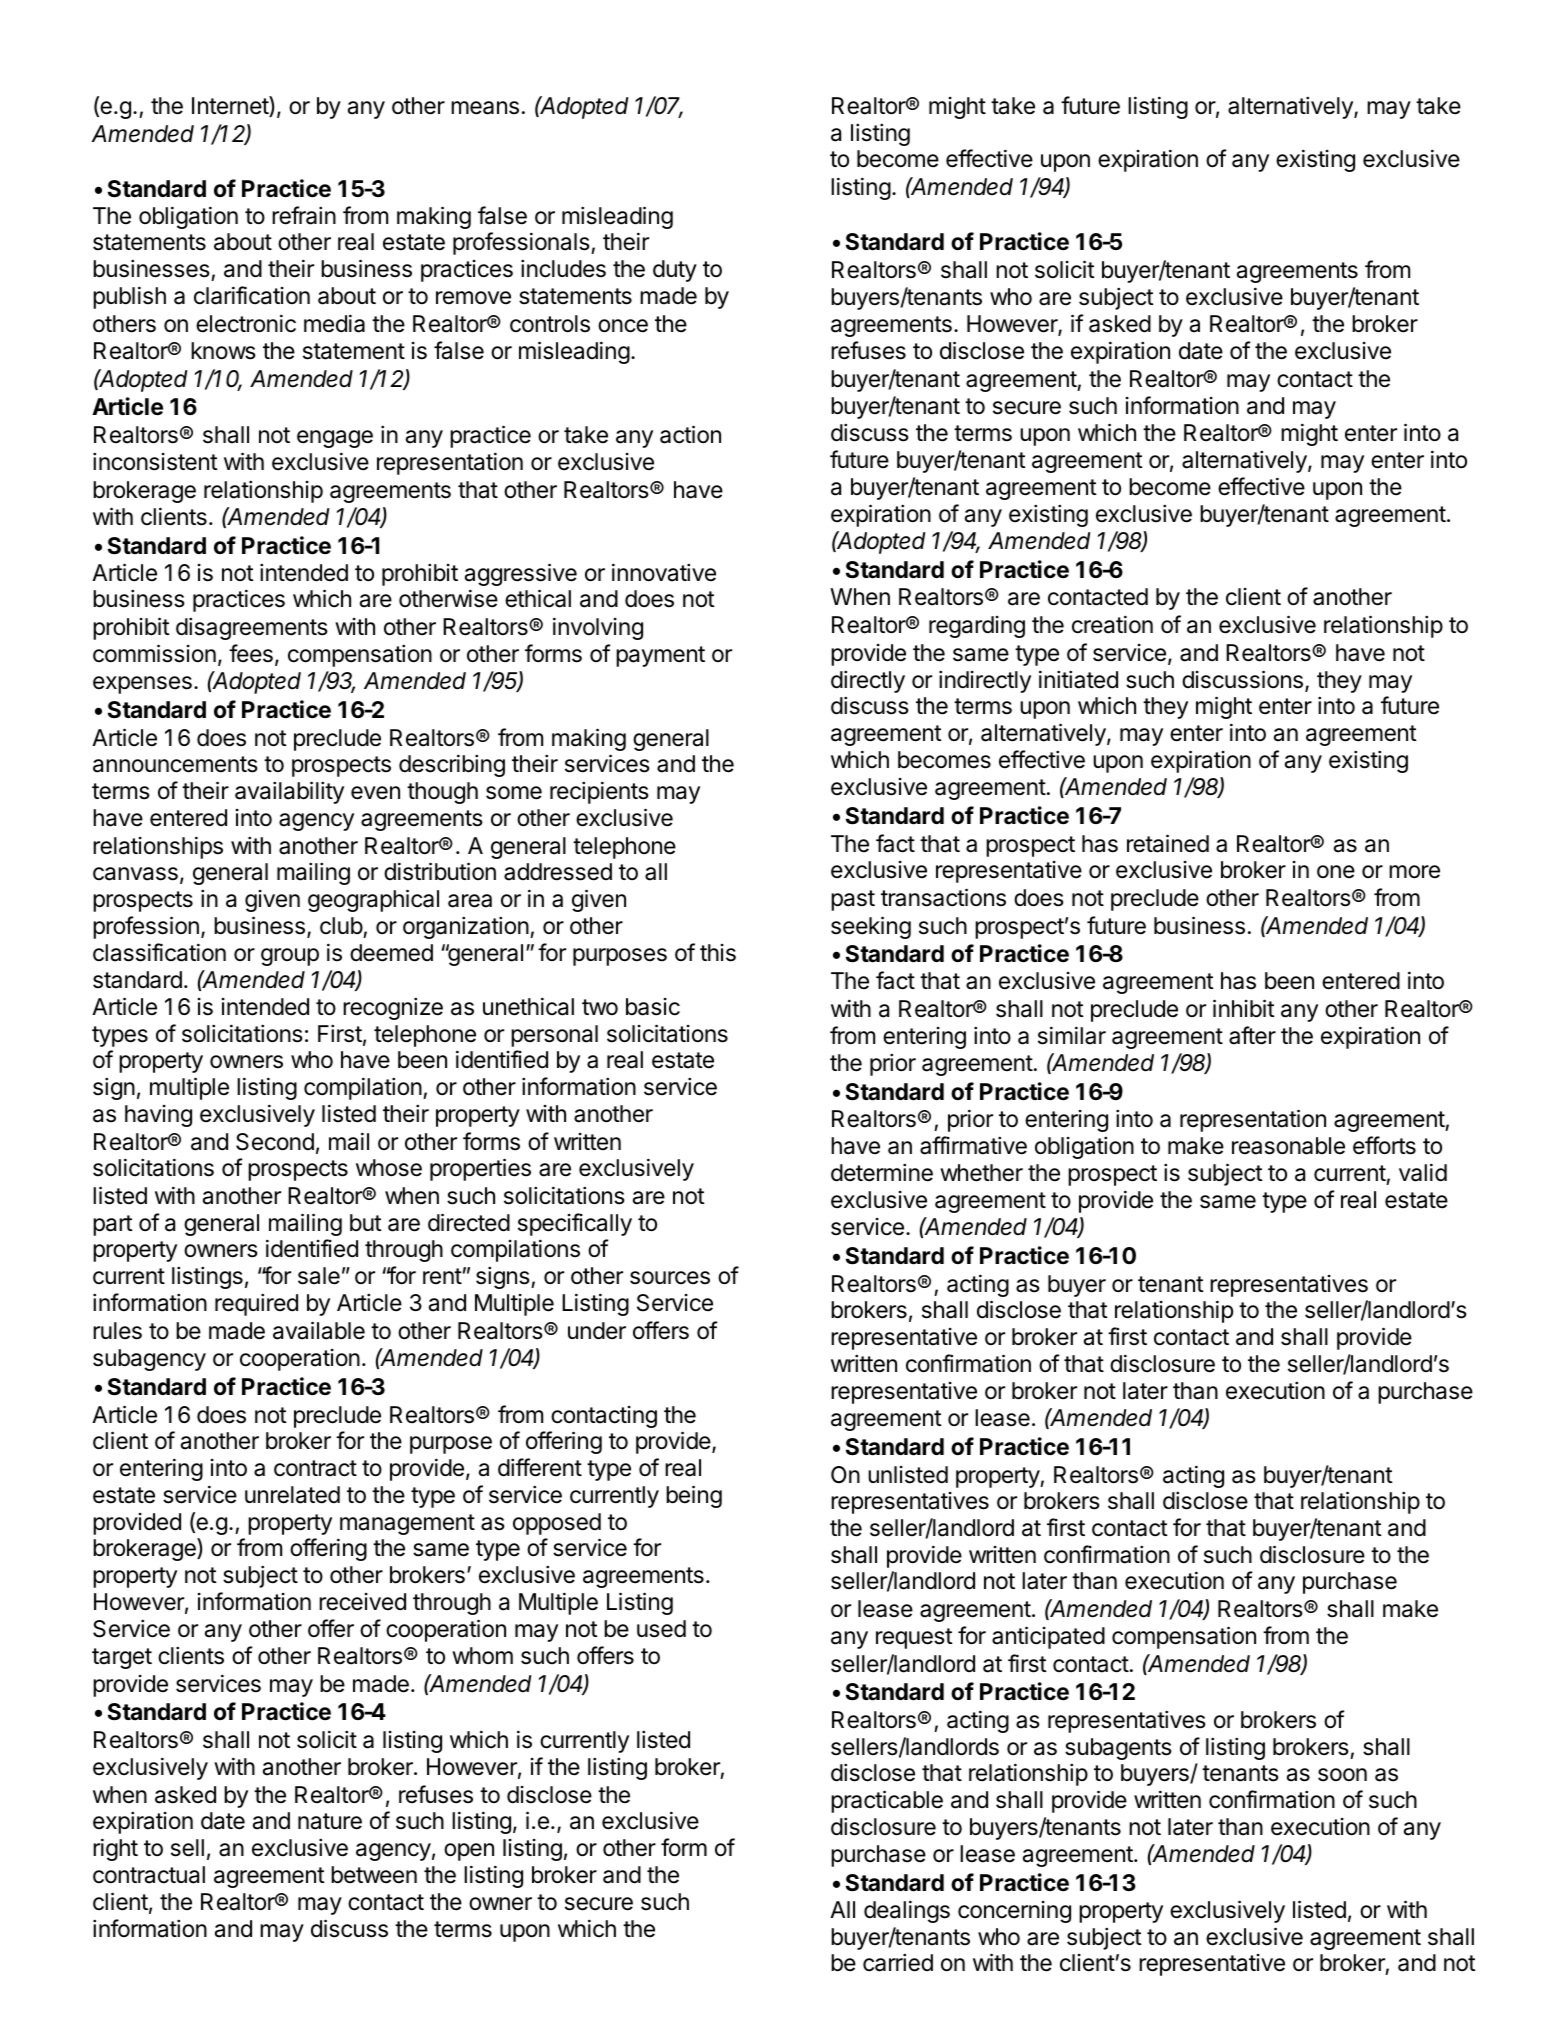 The height and width of the page is (2029, 1568). Describe the element at coordinates (1342, 1775) in the page. I see `soon` at that location.
